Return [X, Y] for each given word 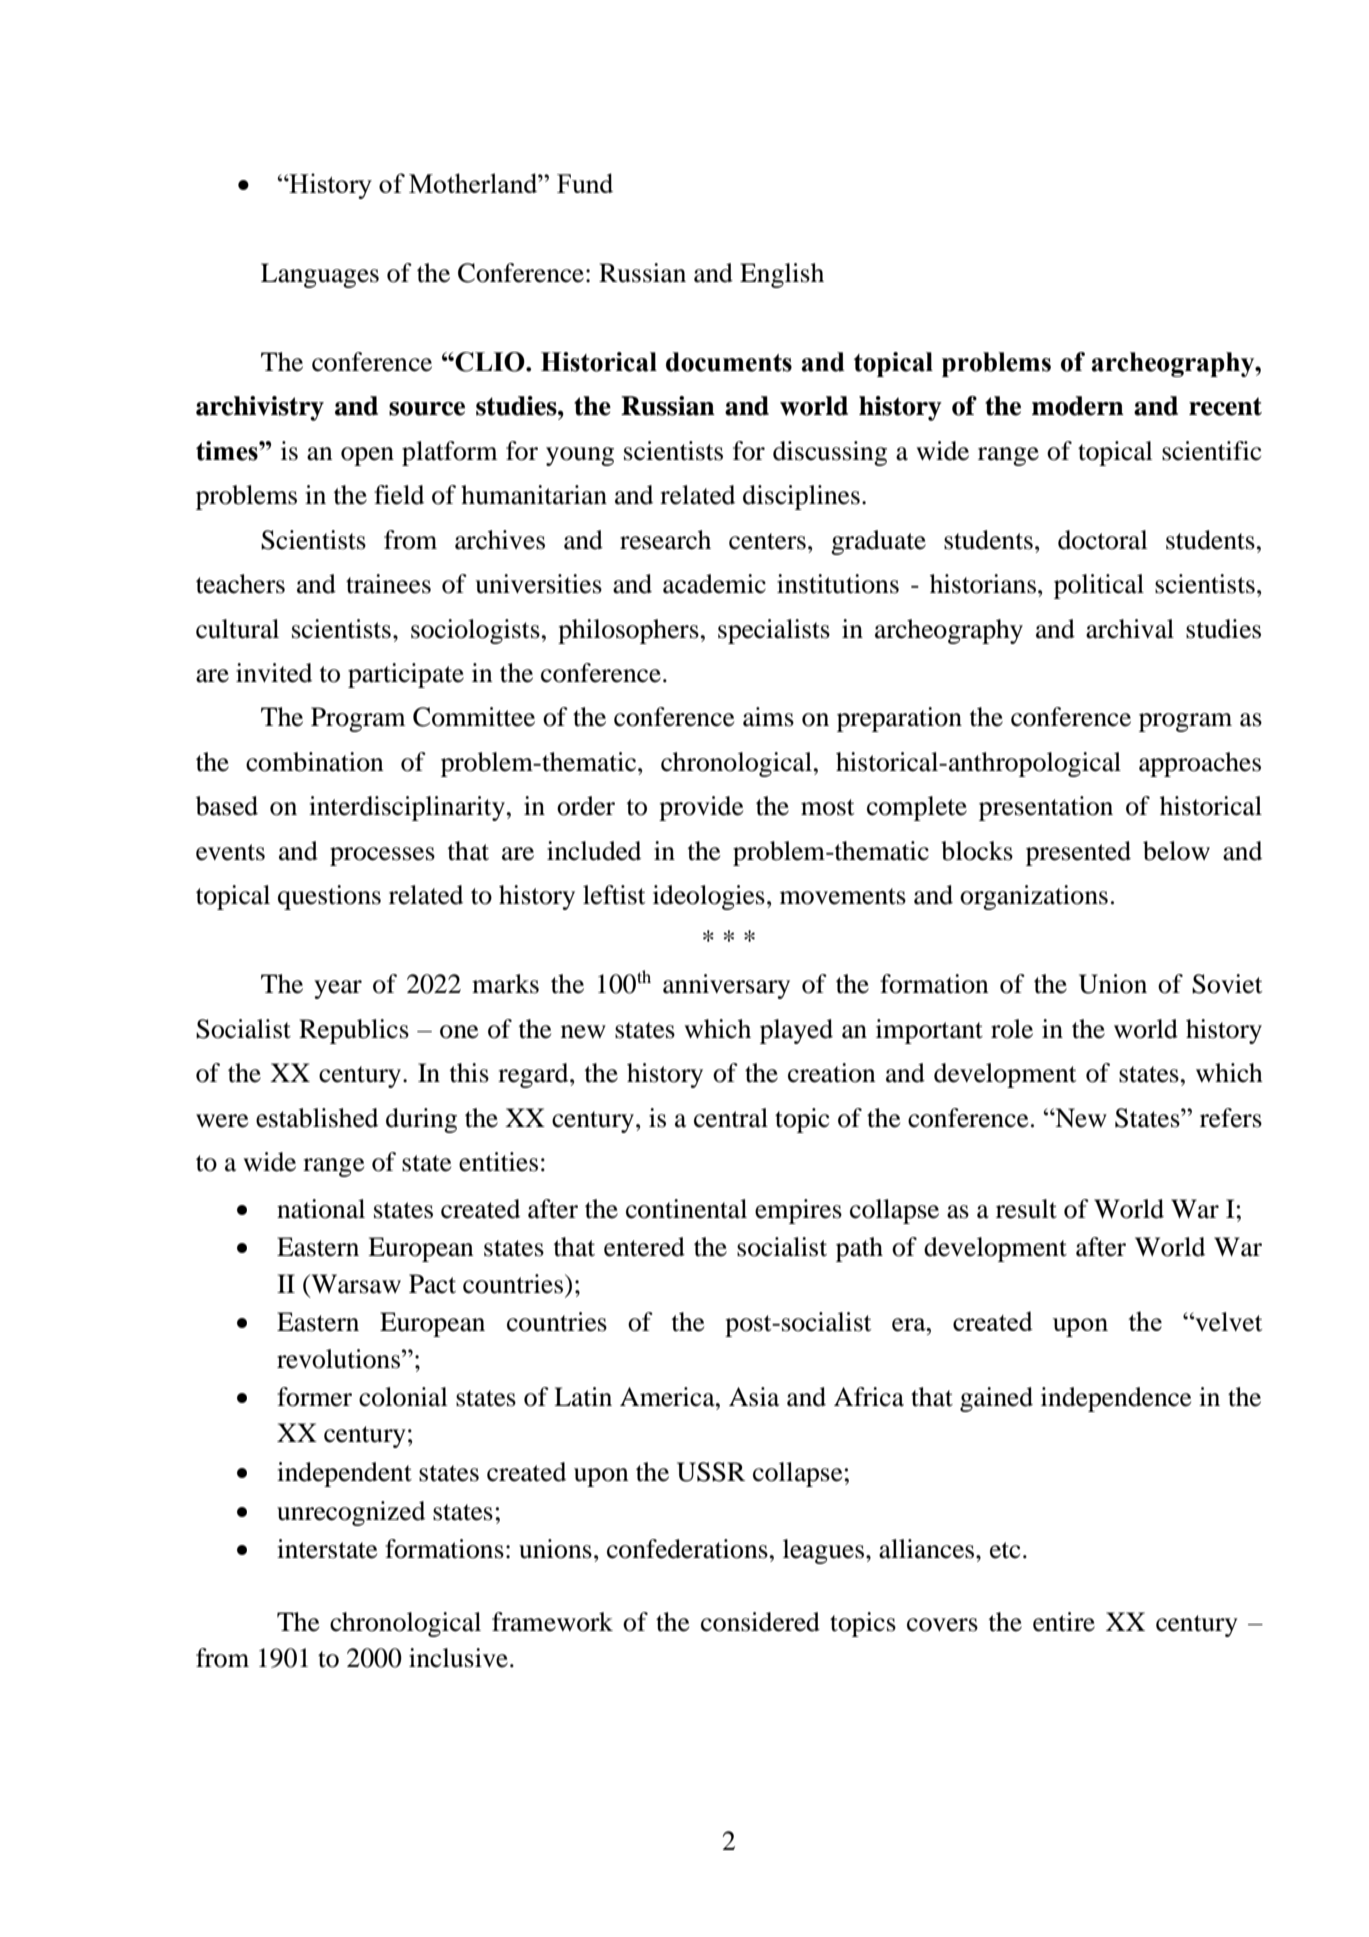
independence [1116, 1399]
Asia [754, 1397]
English [782, 275]
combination [315, 762]
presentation [1046, 808]
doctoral [1103, 540]
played [796, 1031]
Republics [354, 1031]
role [1012, 1029]
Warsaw [355, 1284]
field [399, 495]
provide [701, 808]
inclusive [458, 1658]
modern [1078, 406]
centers [767, 541]
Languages [320, 275]
